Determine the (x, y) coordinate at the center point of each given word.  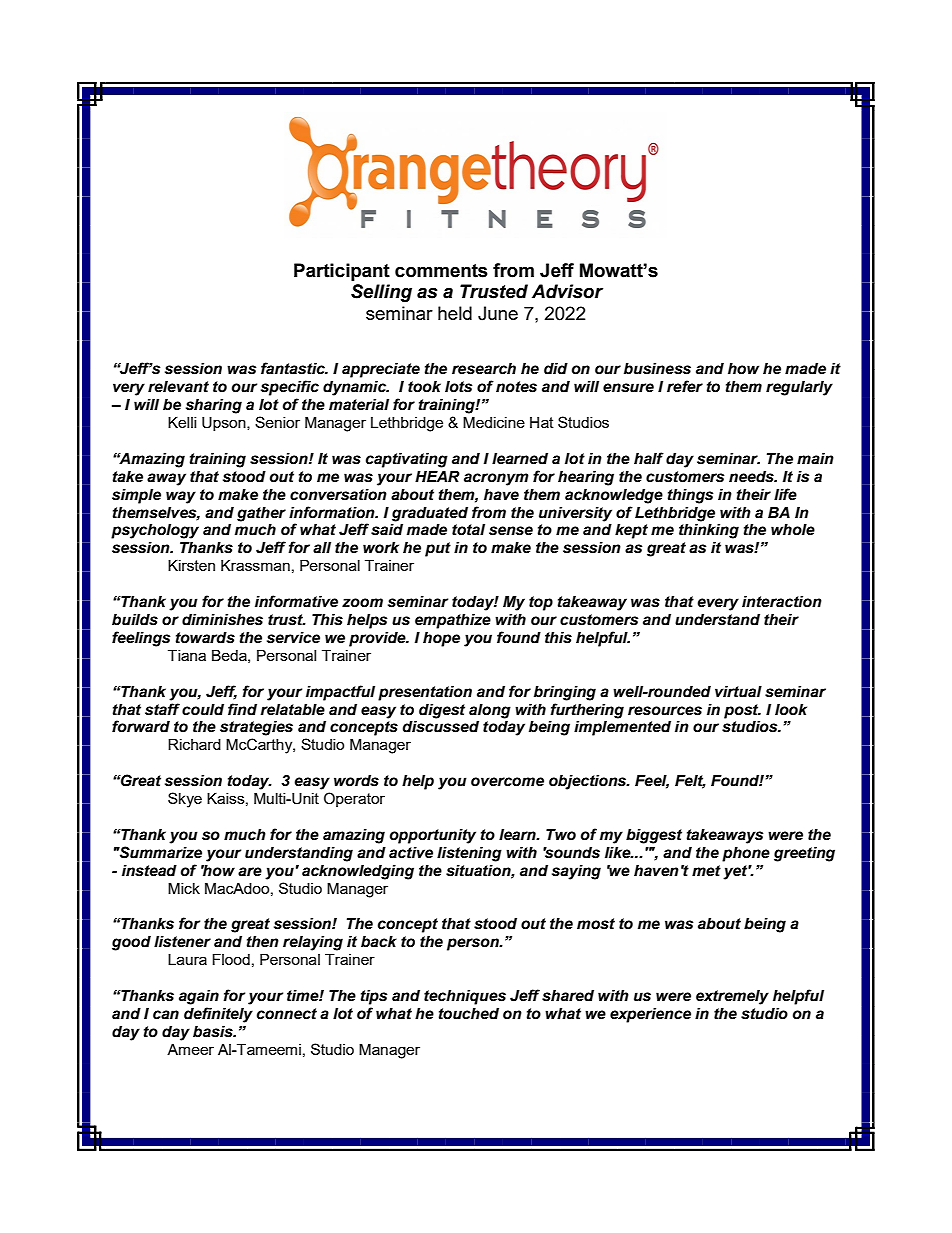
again (199, 997)
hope (441, 639)
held (455, 313)
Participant (342, 272)
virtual (738, 692)
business (657, 369)
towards (205, 638)
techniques (465, 997)
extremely (732, 997)
